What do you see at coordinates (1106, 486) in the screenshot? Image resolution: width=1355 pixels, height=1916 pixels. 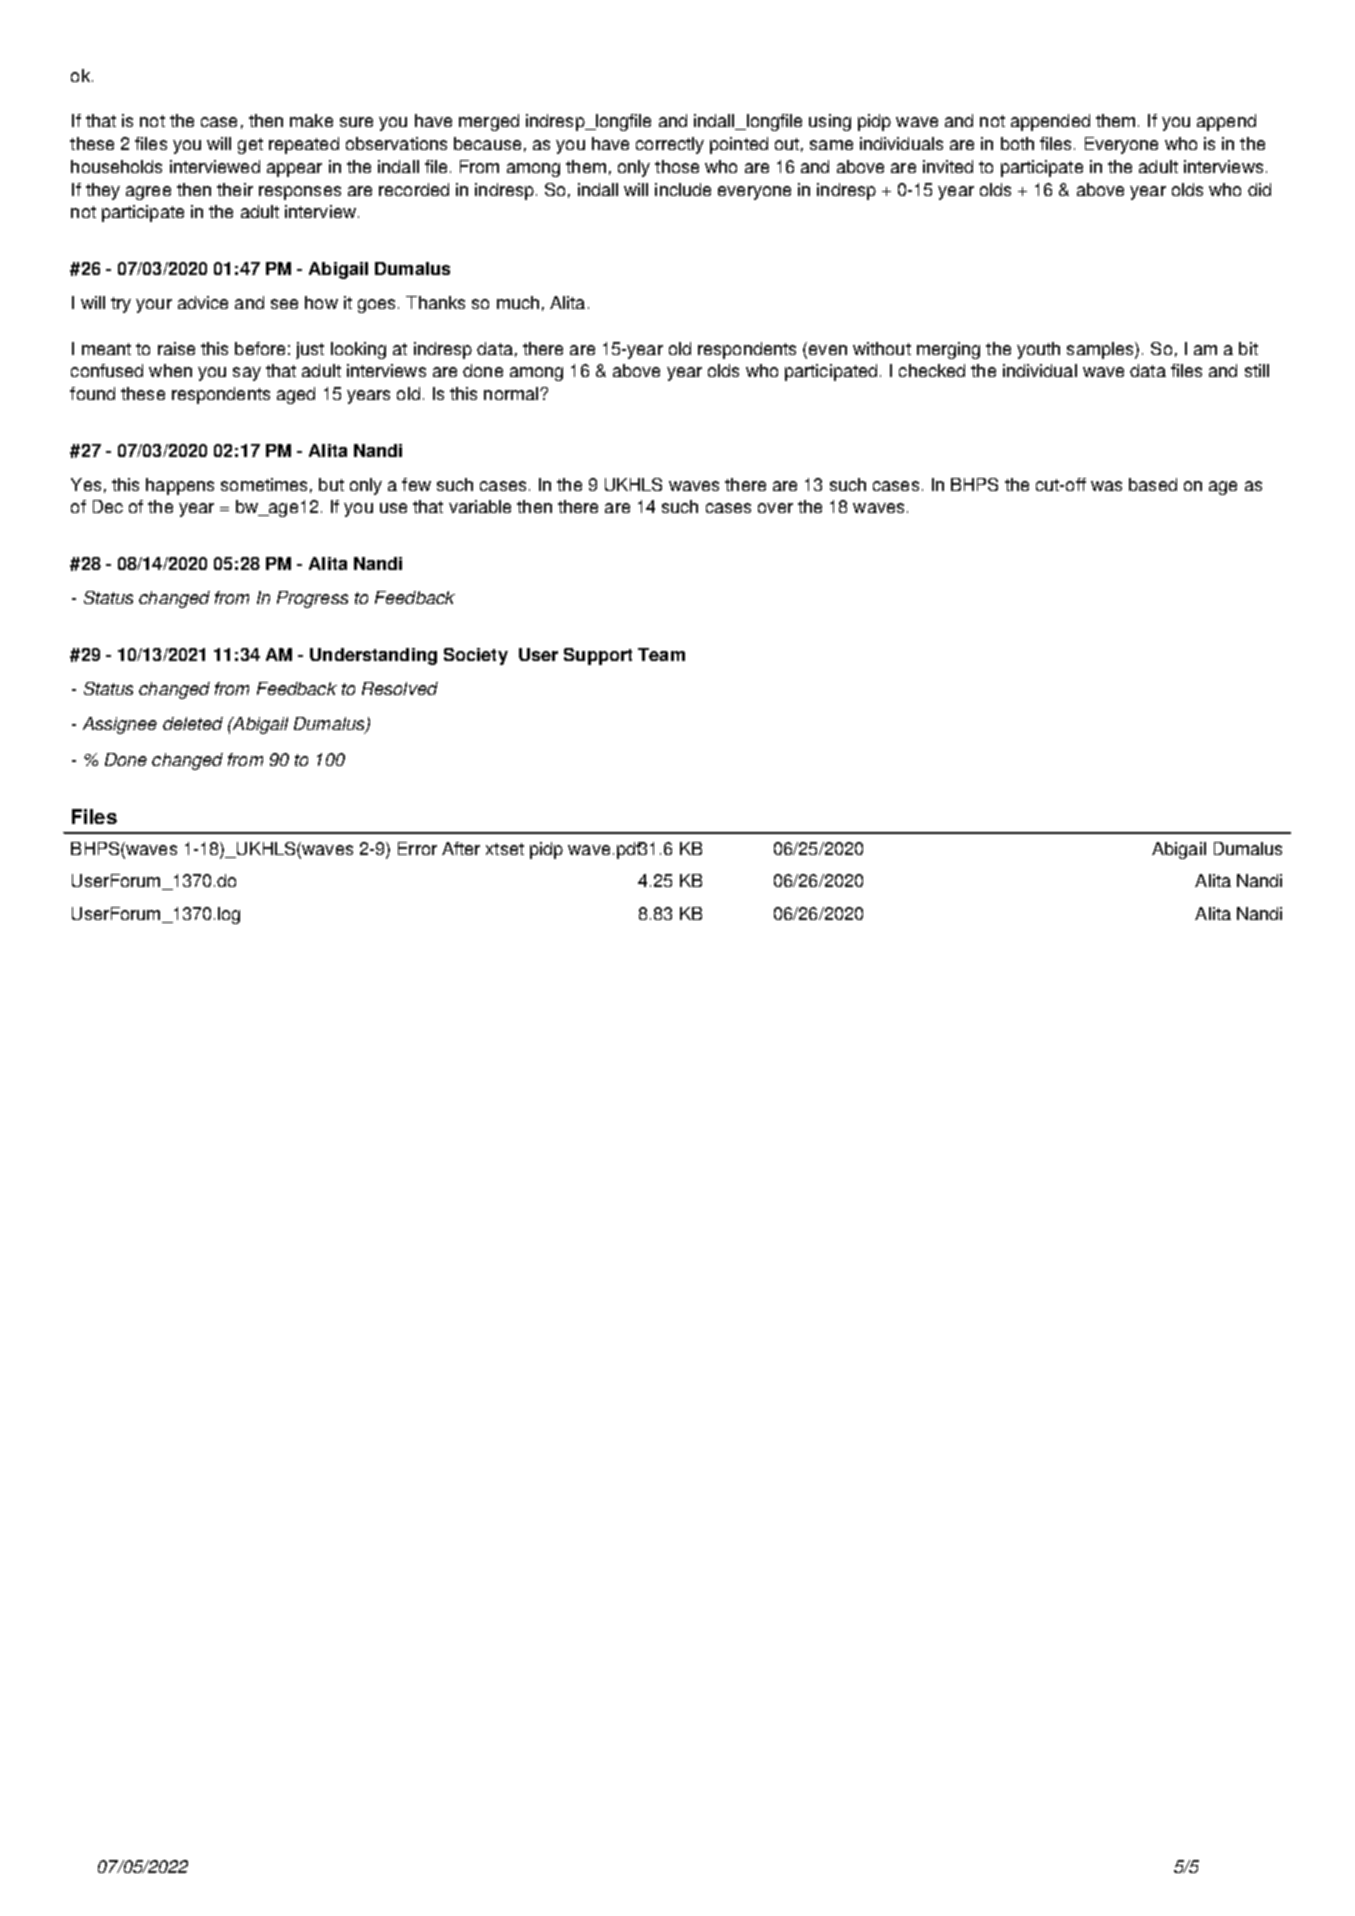 I see `was` at bounding box center [1106, 486].
